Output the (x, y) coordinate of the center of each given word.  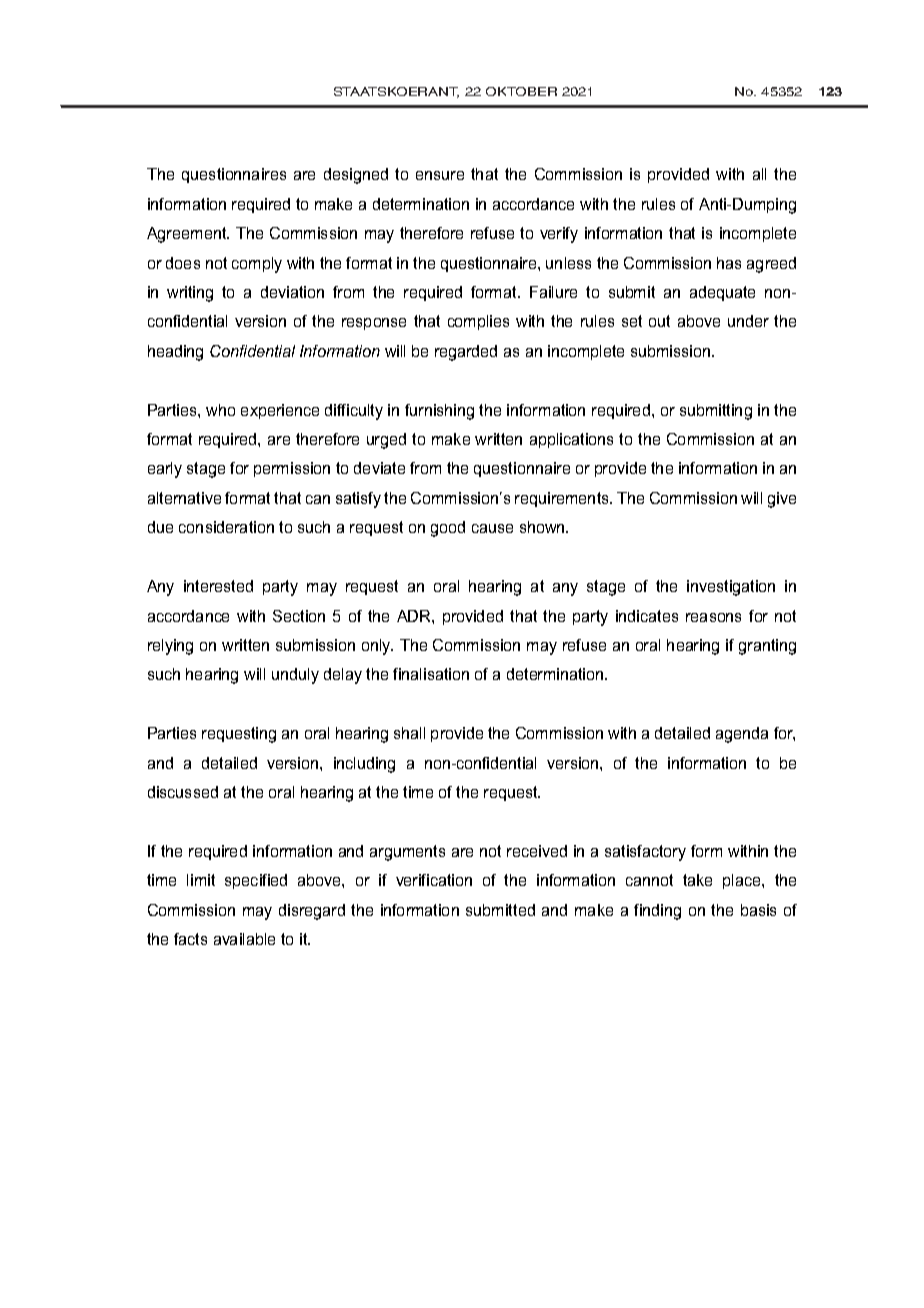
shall (409, 733)
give (782, 500)
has (729, 263)
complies (478, 322)
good (448, 529)
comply (257, 265)
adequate (722, 293)
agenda (742, 735)
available (244, 939)
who (220, 410)
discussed (183, 792)
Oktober (521, 91)
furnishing (439, 412)
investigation (731, 588)
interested (218, 586)
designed (356, 176)
